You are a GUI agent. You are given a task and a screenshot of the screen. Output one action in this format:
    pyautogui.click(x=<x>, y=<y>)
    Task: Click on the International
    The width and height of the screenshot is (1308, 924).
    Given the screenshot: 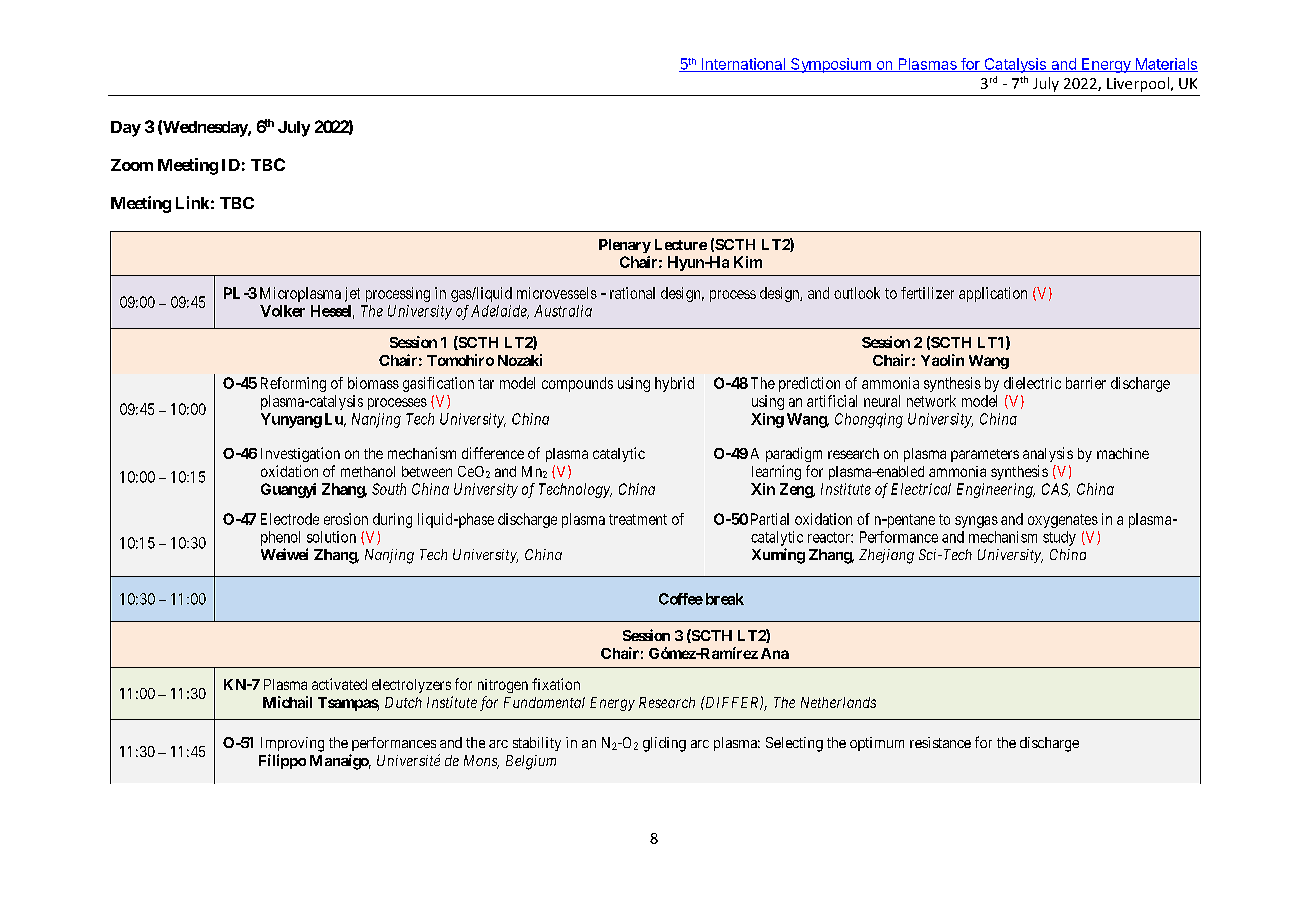 What is the action you would take?
    pyautogui.click(x=743, y=65)
